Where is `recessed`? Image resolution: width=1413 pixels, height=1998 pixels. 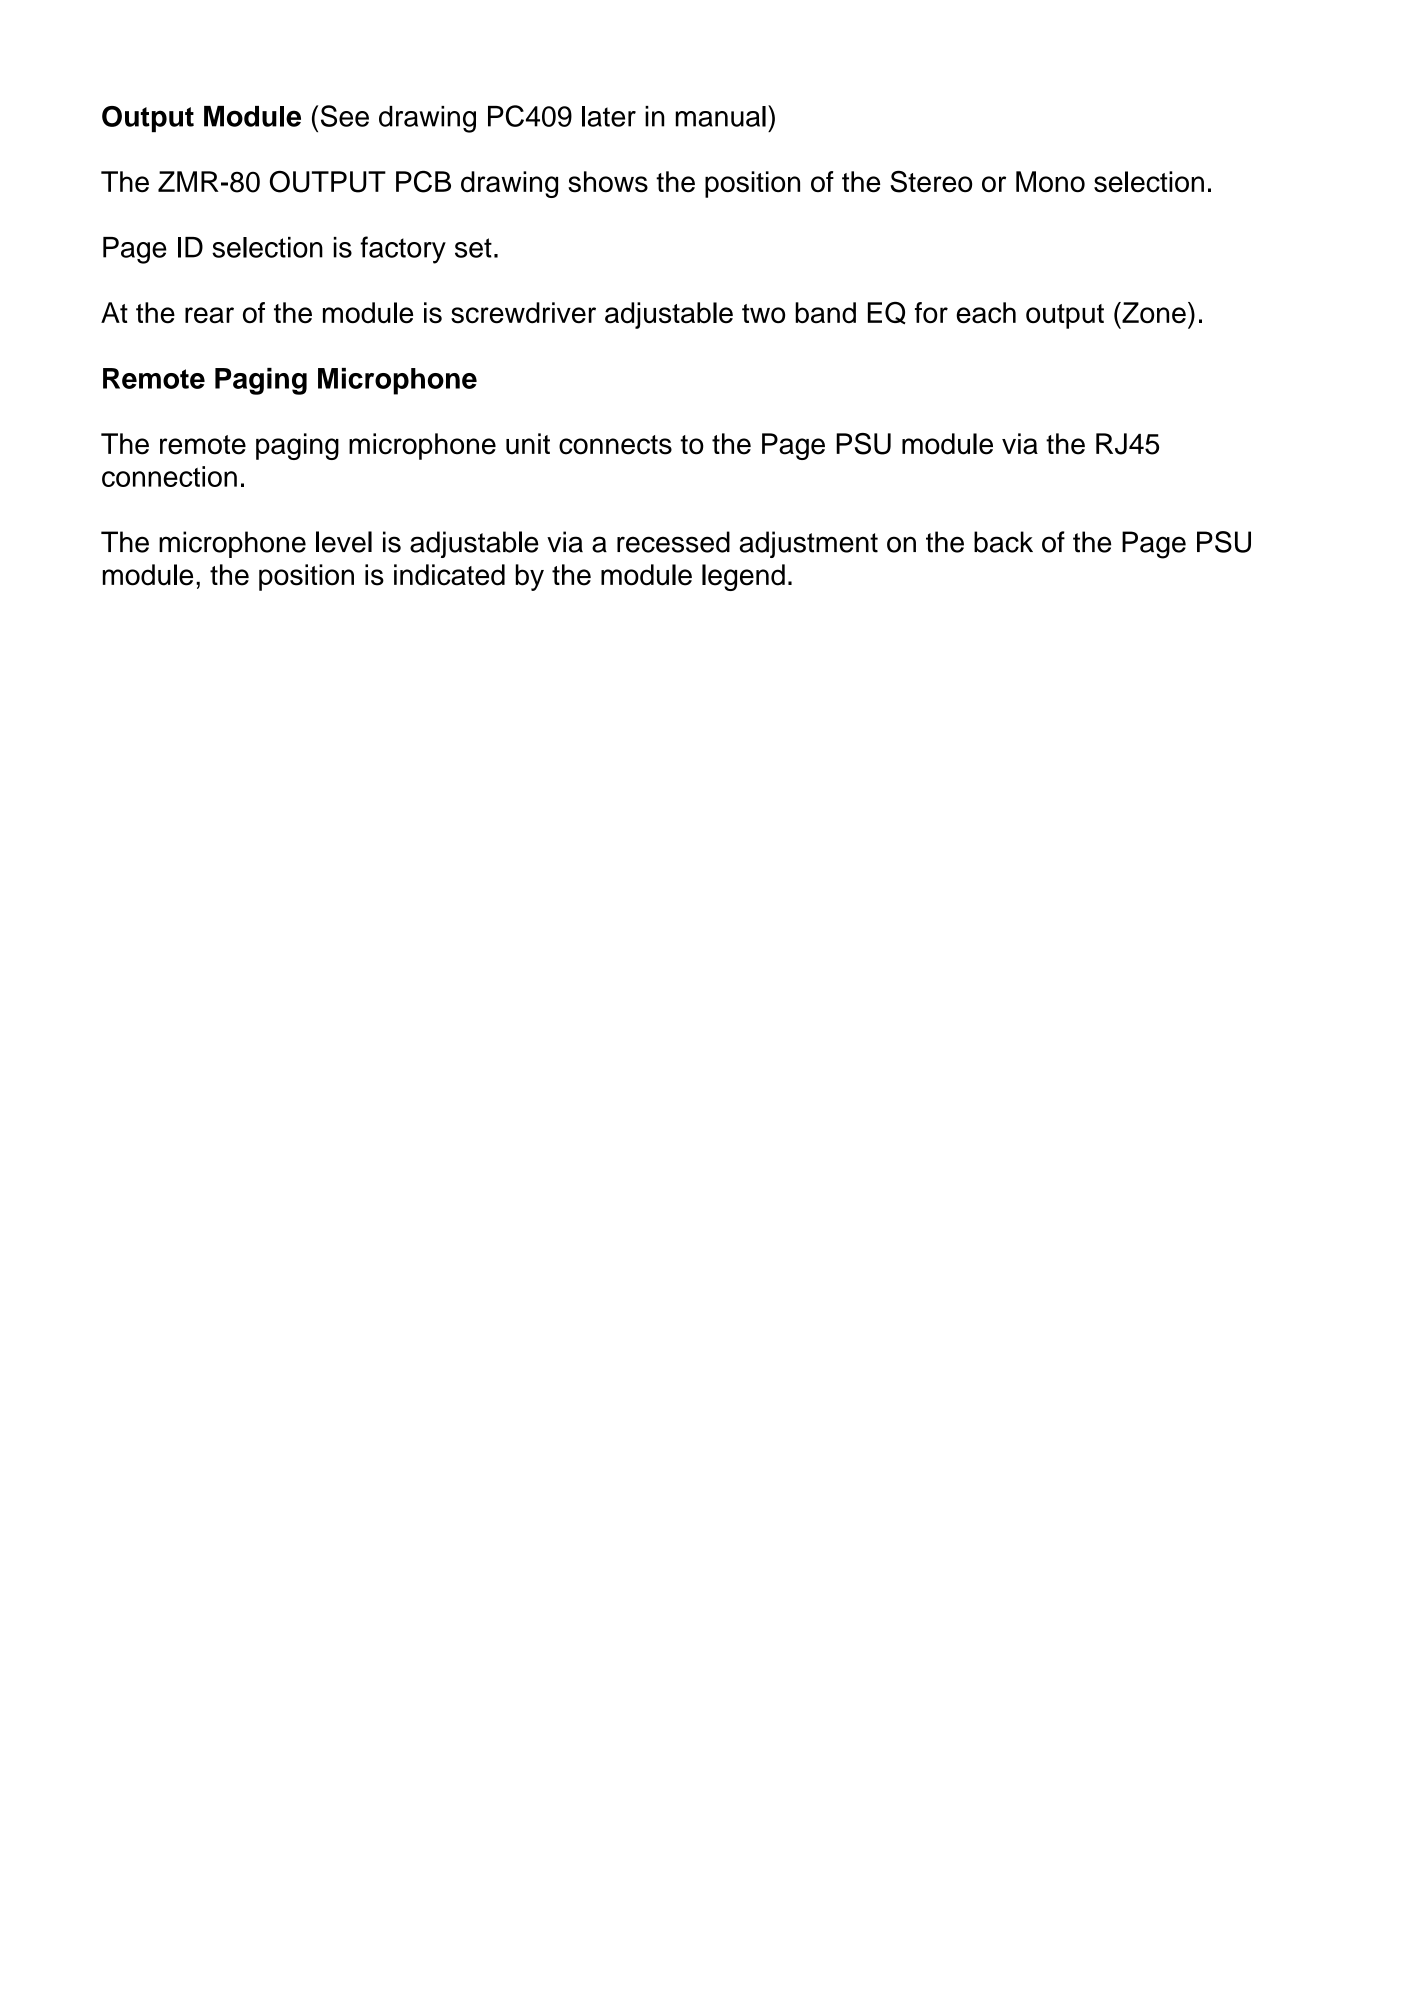
recessed is located at coordinates (673, 542).
